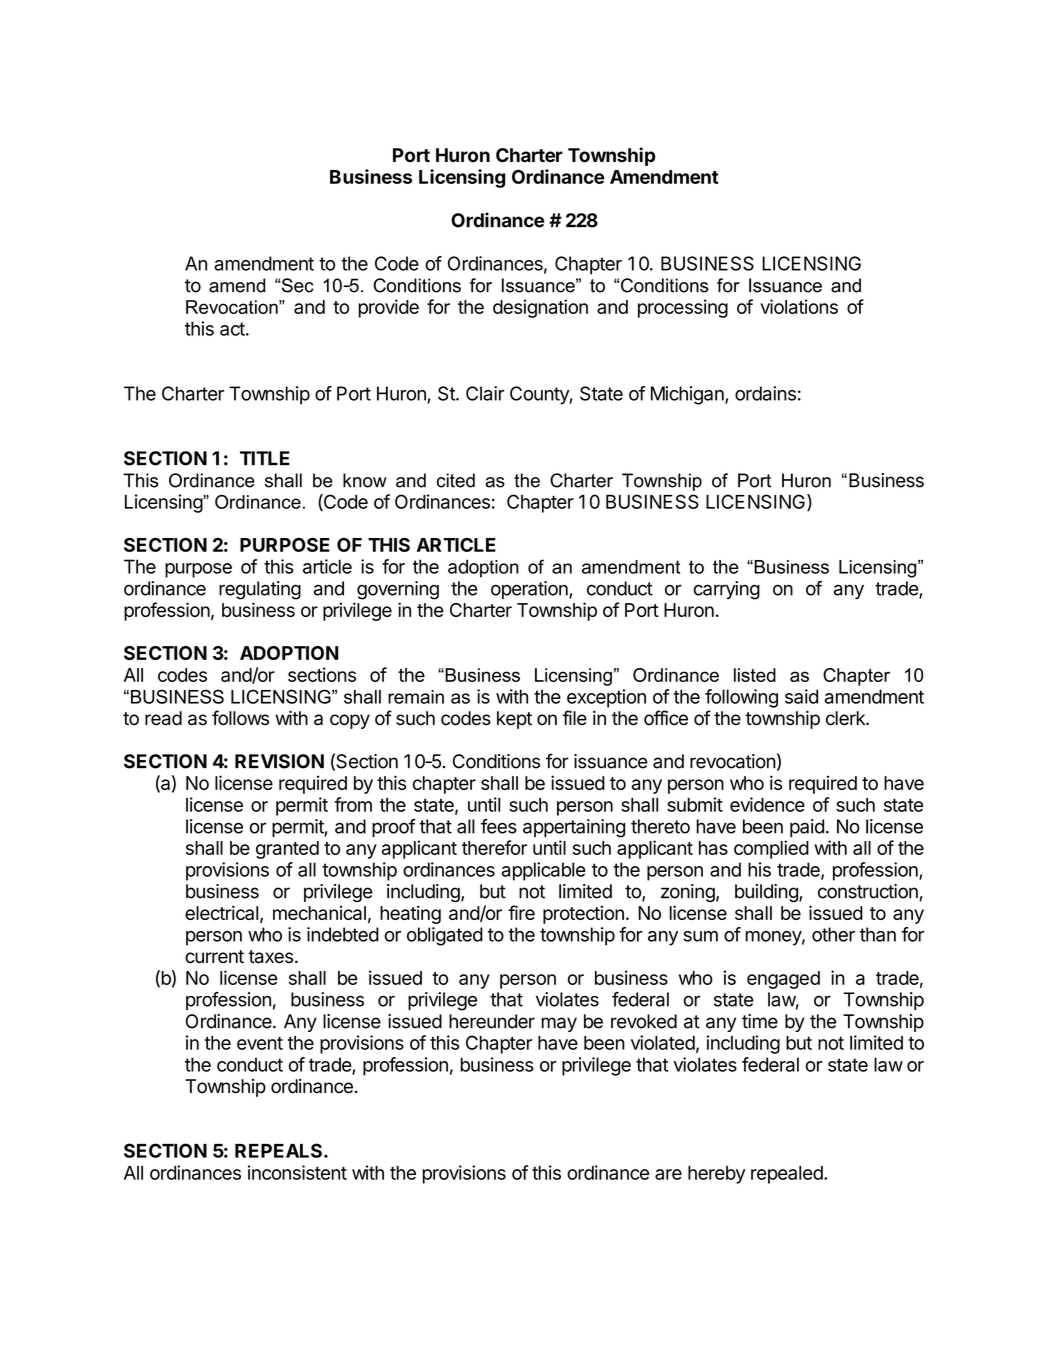 The height and width of the screenshot is (1355, 1047). I want to click on follows, so click(240, 718).
